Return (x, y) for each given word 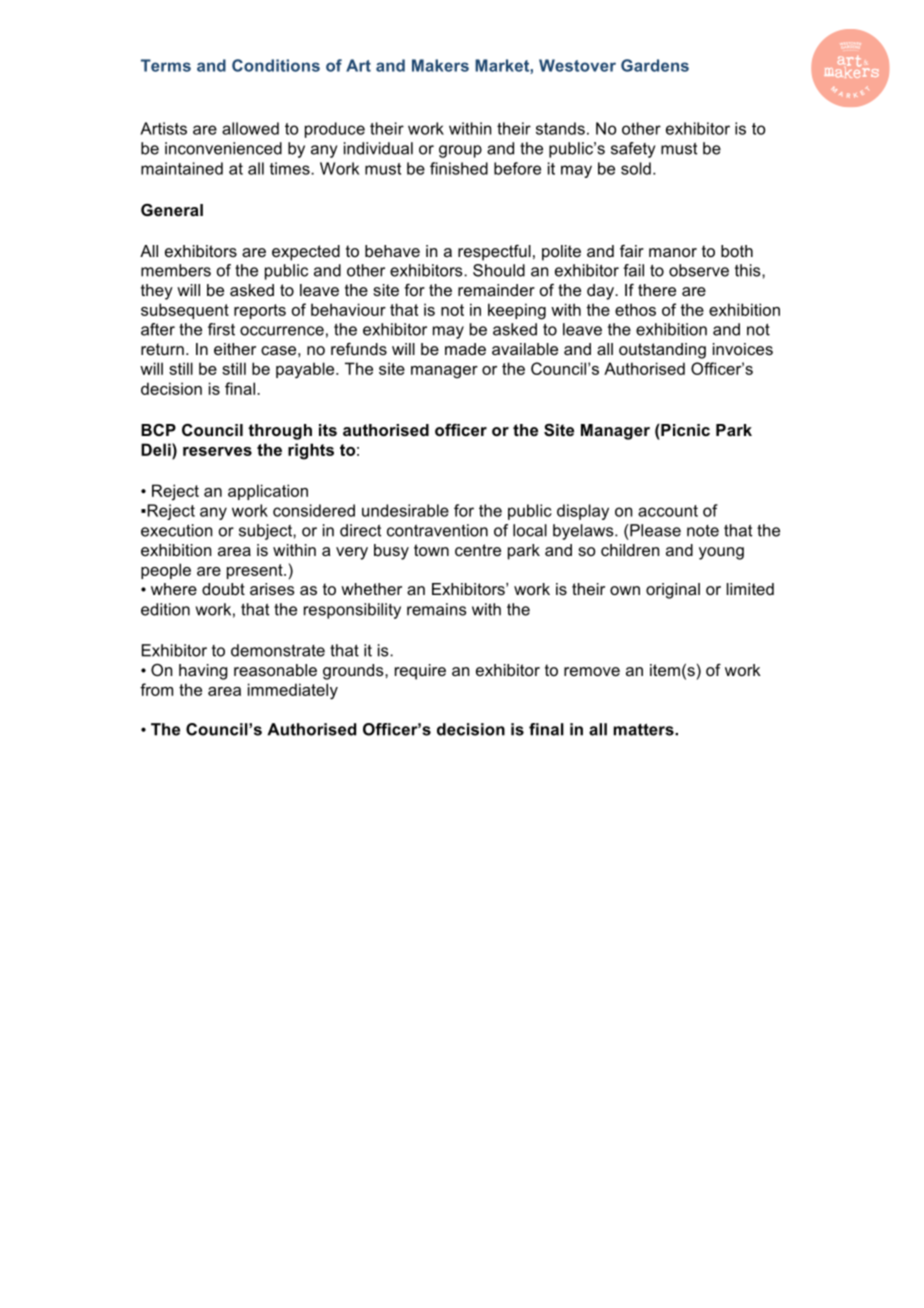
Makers (440, 65)
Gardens (655, 65)
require (420, 672)
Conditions (276, 65)
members (176, 270)
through (280, 432)
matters (644, 729)
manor (673, 252)
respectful (494, 253)
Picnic (684, 430)
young (721, 553)
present (256, 571)
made (465, 349)
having (203, 672)
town (431, 550)
